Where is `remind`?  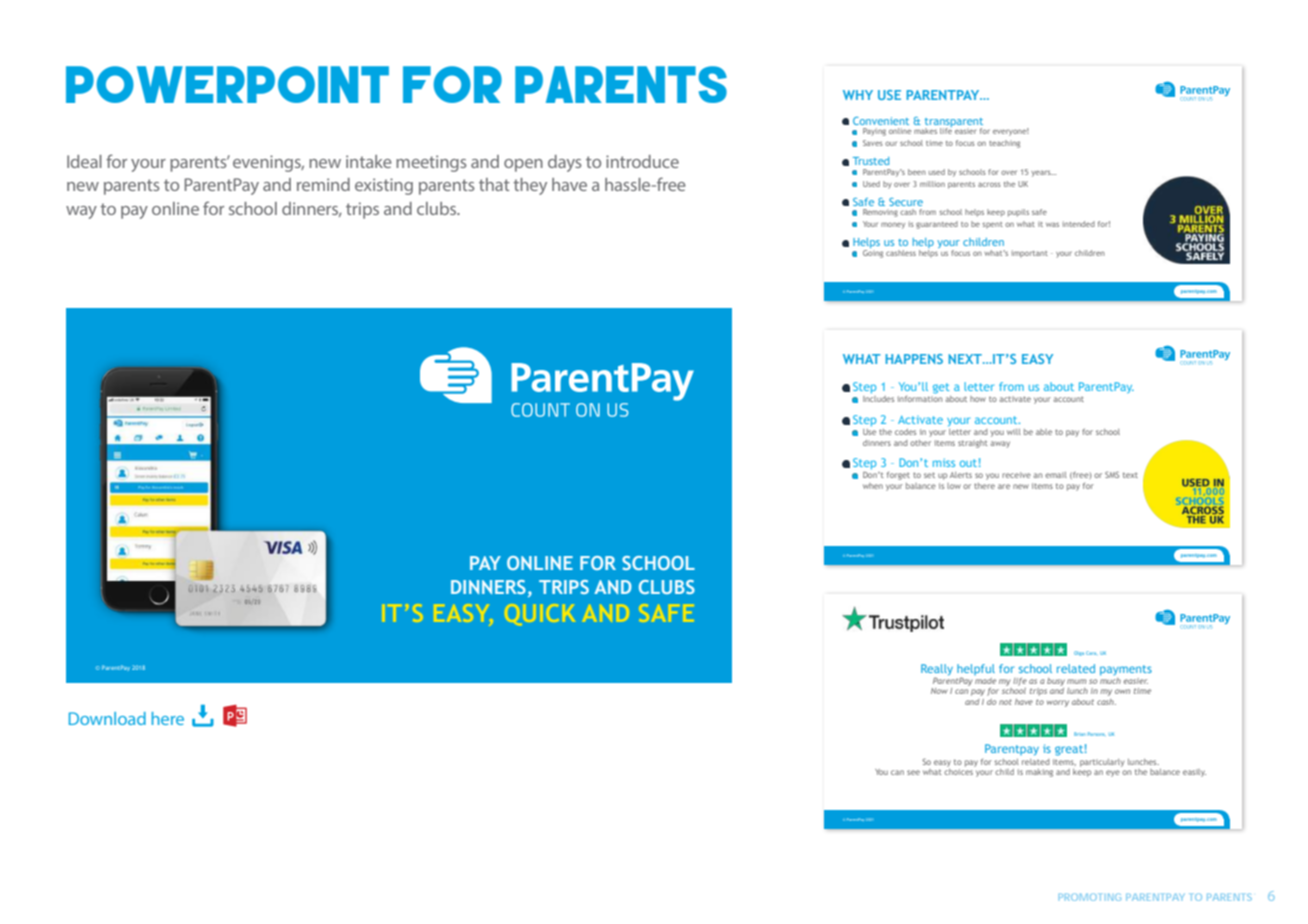 remind is located at coordinates (323, 184).
